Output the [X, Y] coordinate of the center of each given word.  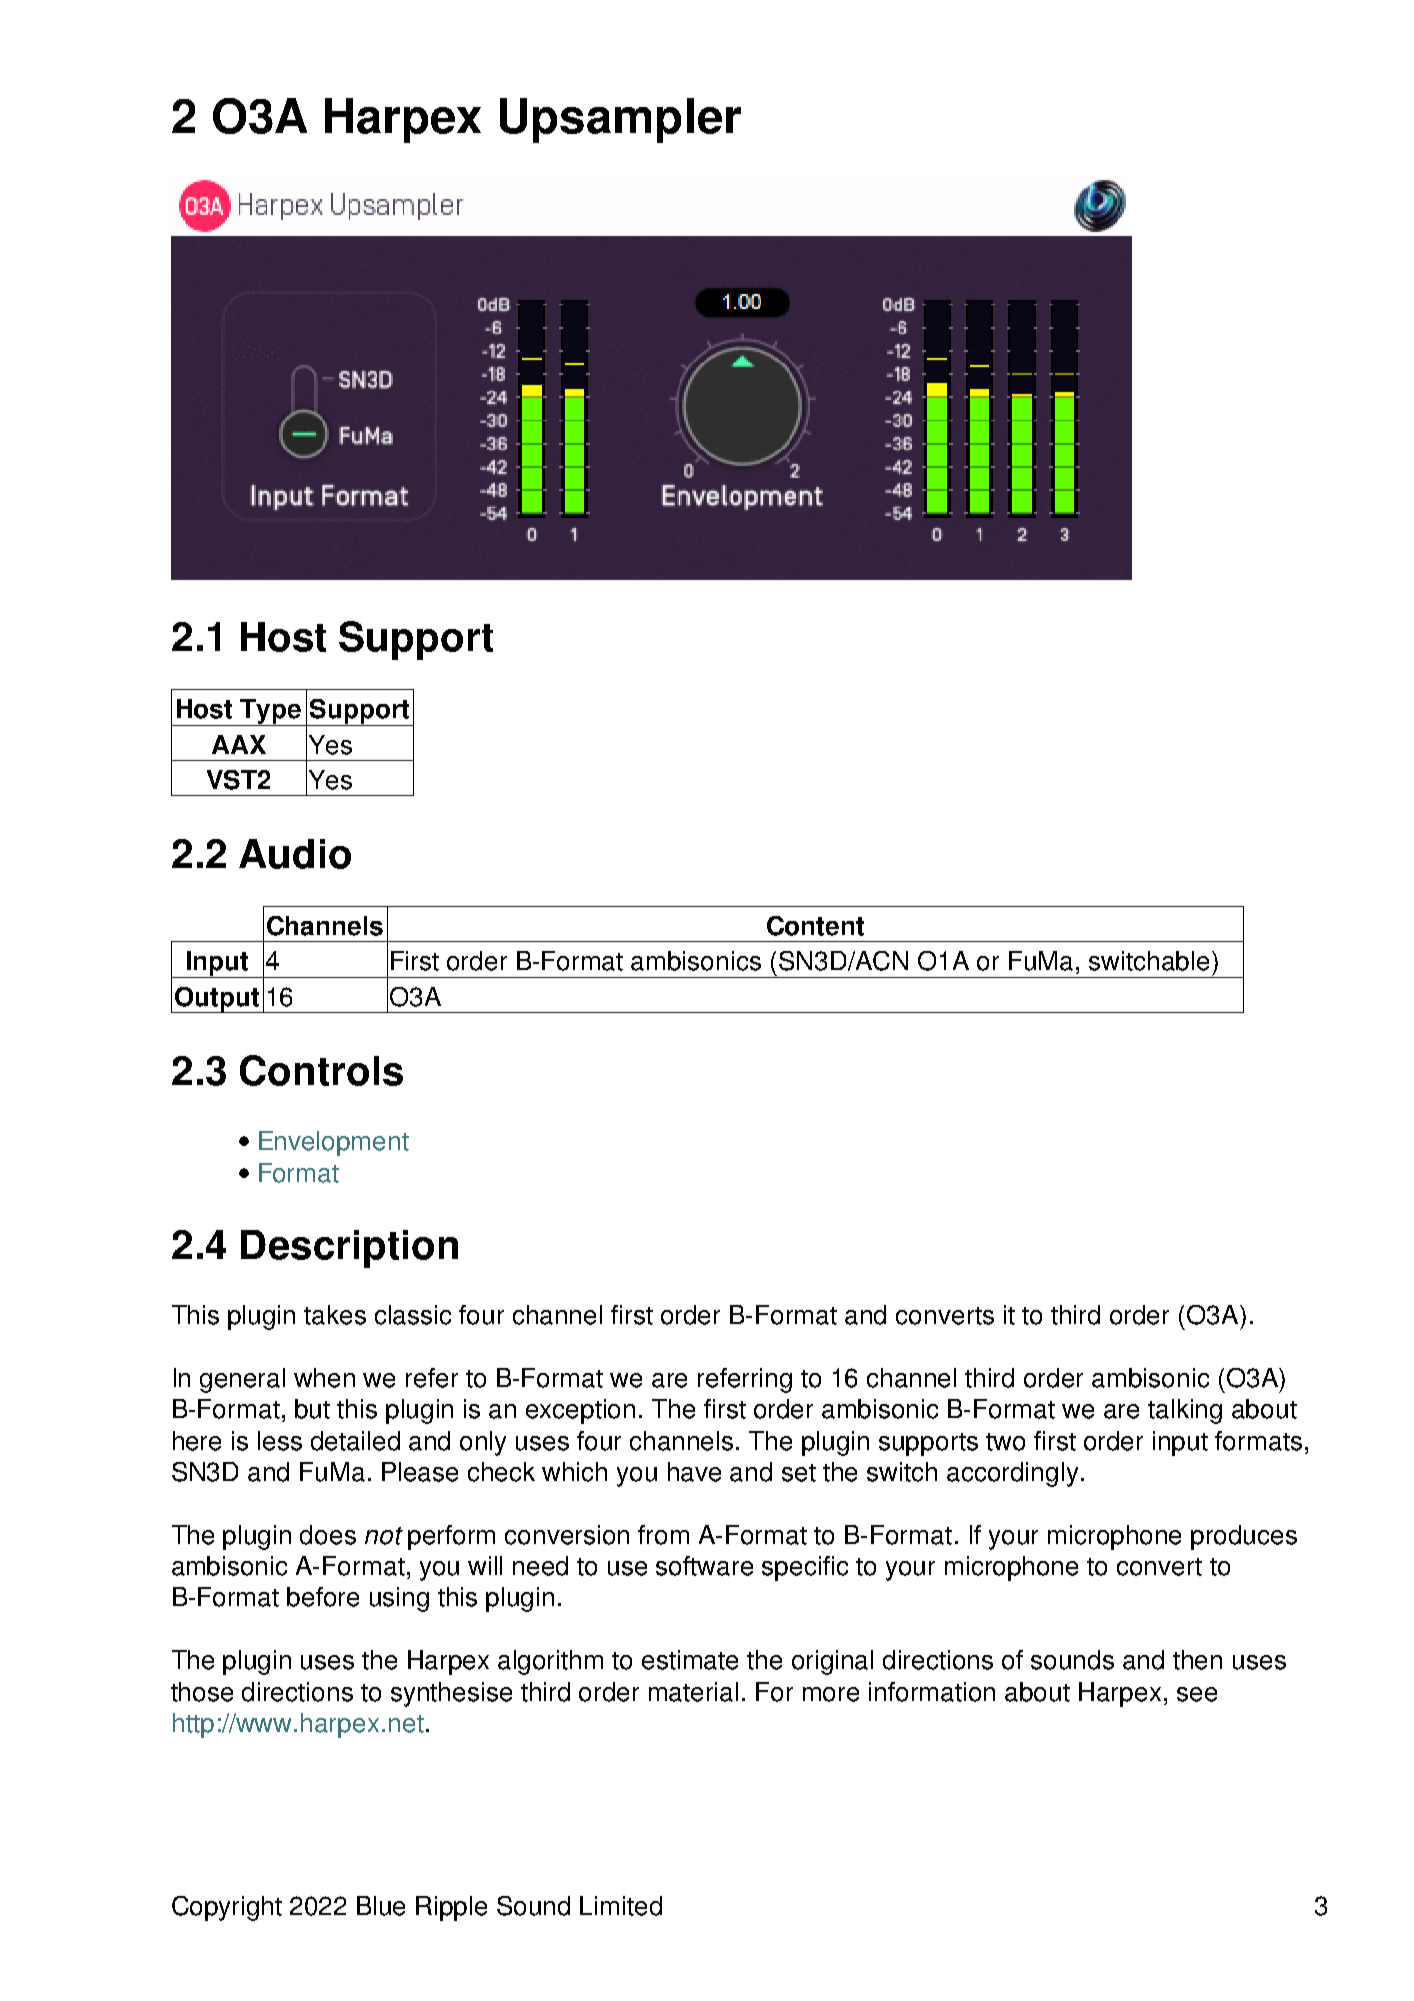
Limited [621, 1906]
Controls [321, 1070]
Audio [295, 854]
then [1197, 1660]
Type [271, 712]
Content [815, 926]
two [1005, 1442]
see [1197, 1694]
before [323, 1597]
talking [1185, 1411]
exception [580, 1411]
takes [335, 1315]
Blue [381, 1906]
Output [217, 1000]
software [704, 1566]
